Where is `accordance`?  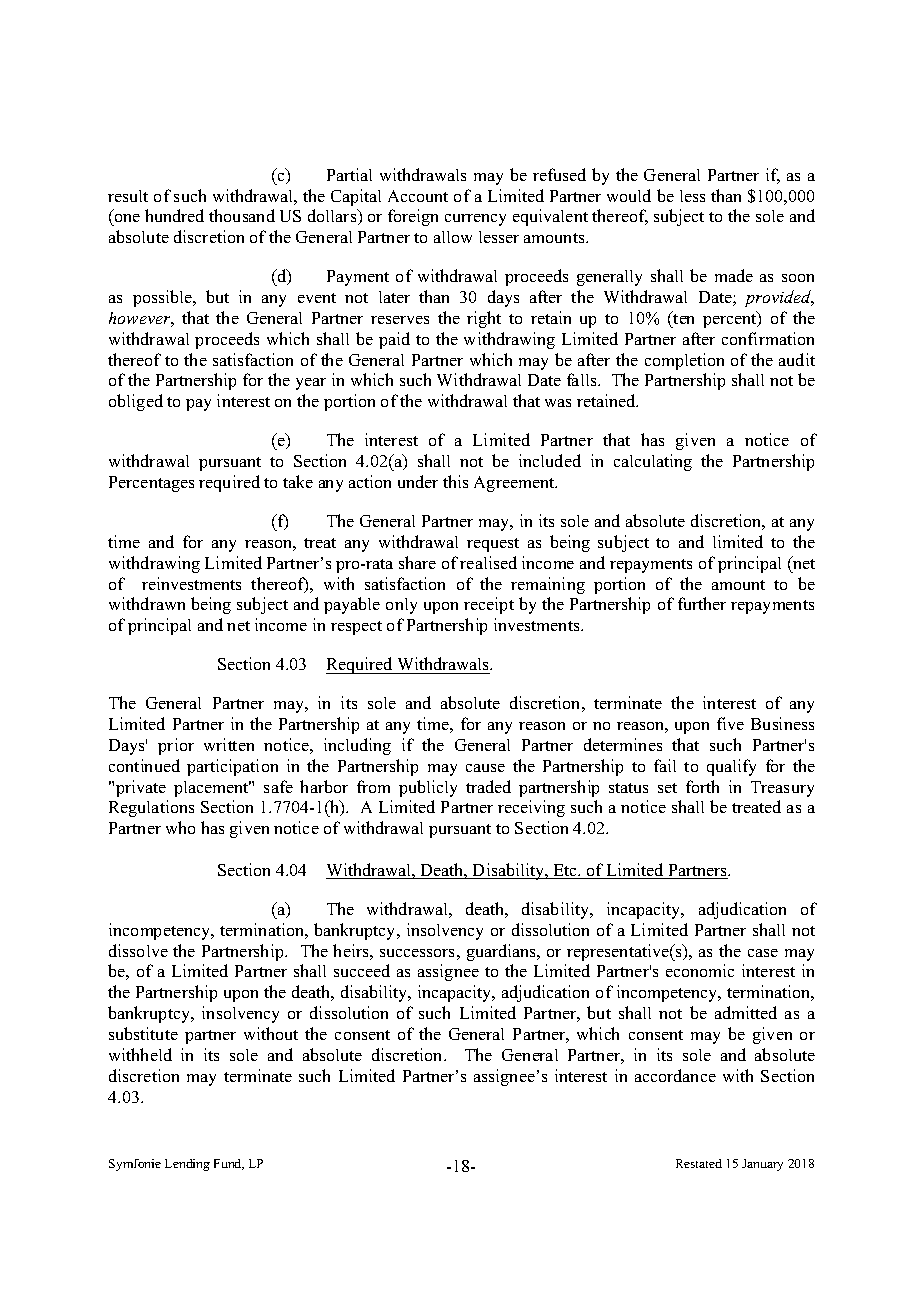
accordance is located at coordinates (675, 1075).
